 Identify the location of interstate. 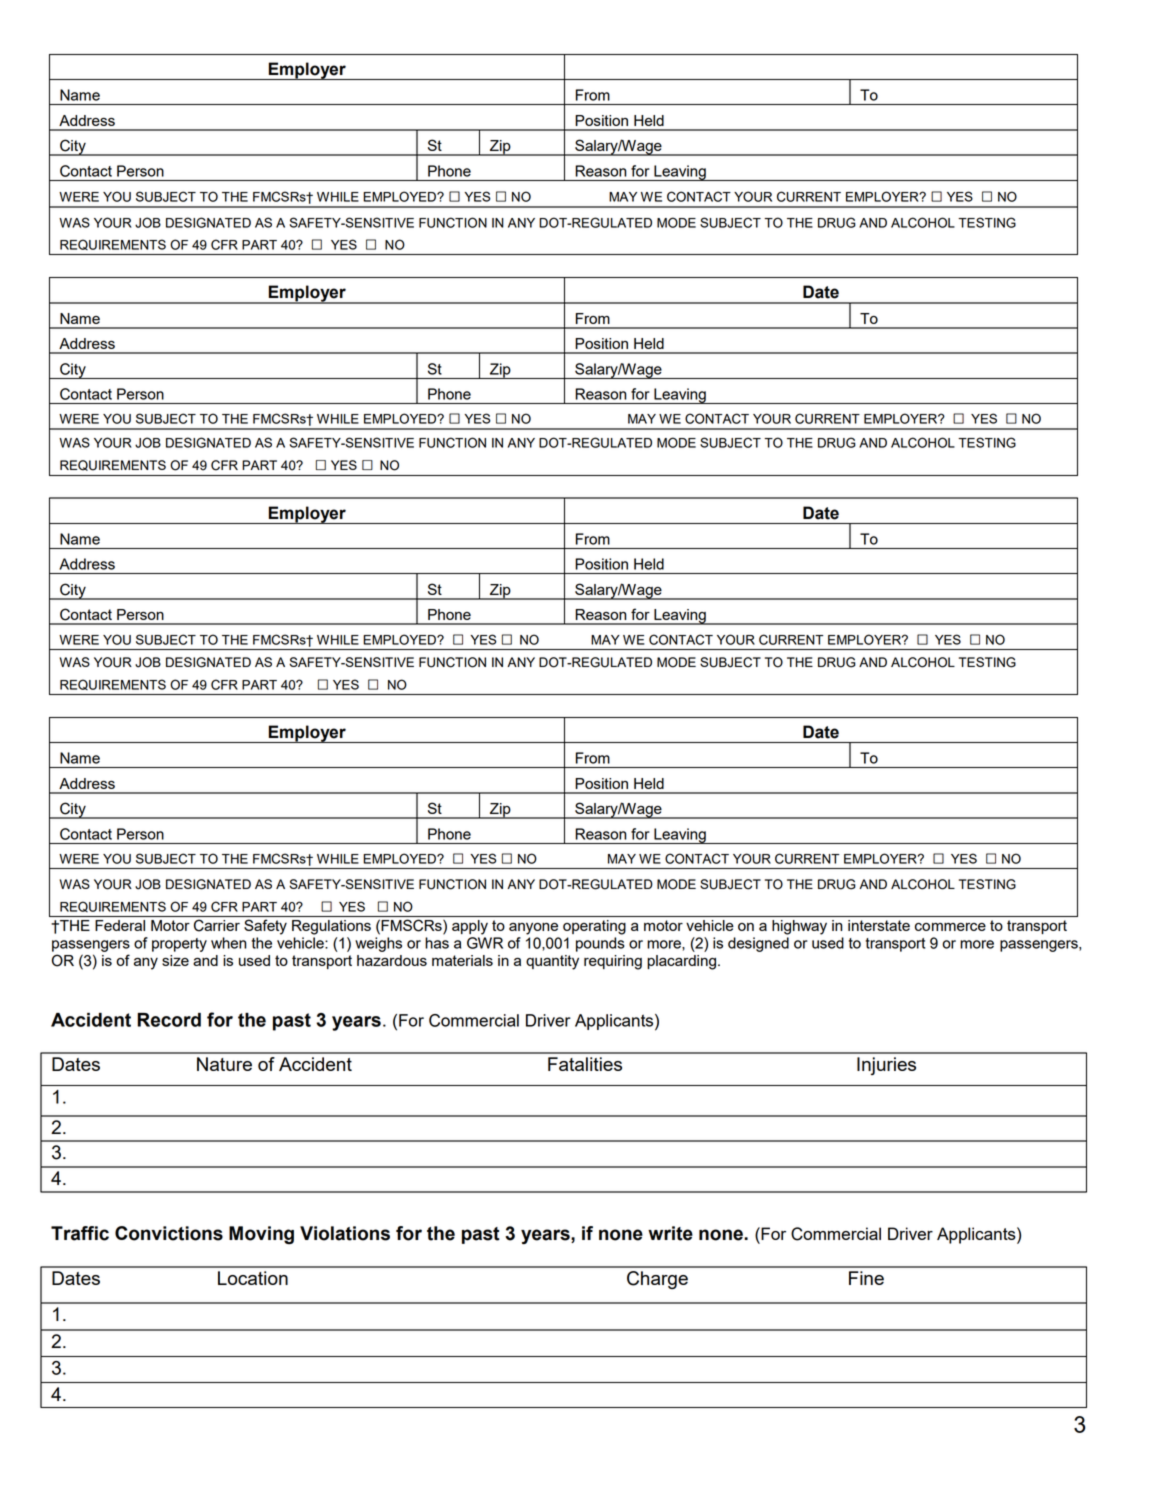
(879, 925).
